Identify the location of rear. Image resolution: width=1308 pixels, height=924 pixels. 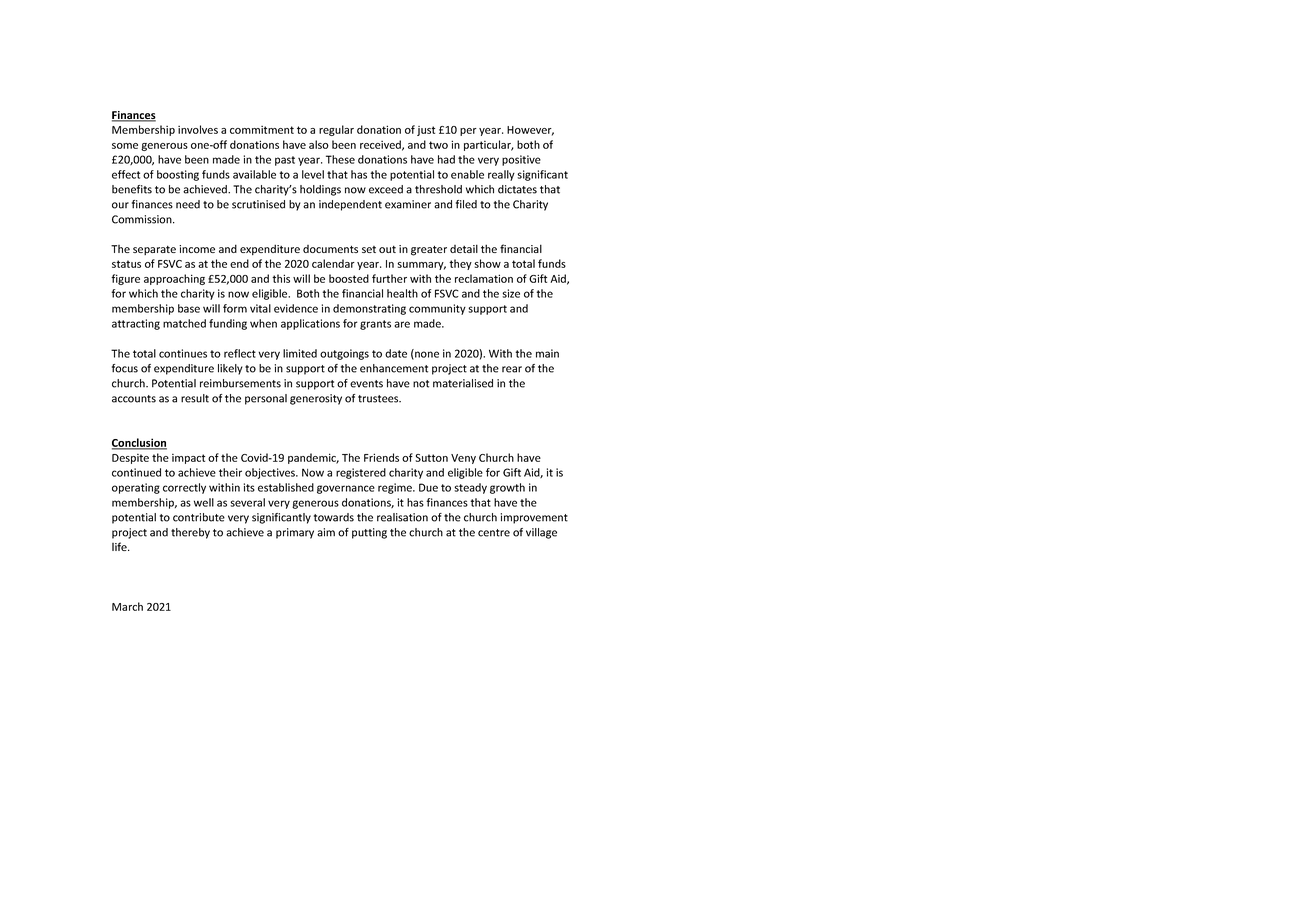
(512, 369).
